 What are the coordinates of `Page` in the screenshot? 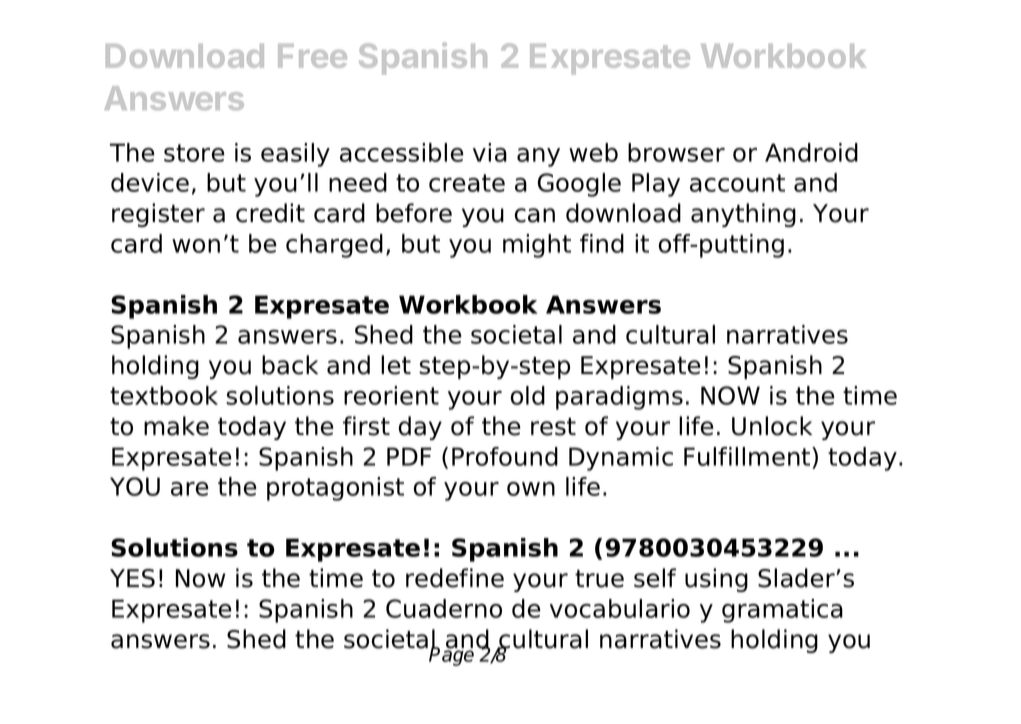 It's located at (451, 655).
